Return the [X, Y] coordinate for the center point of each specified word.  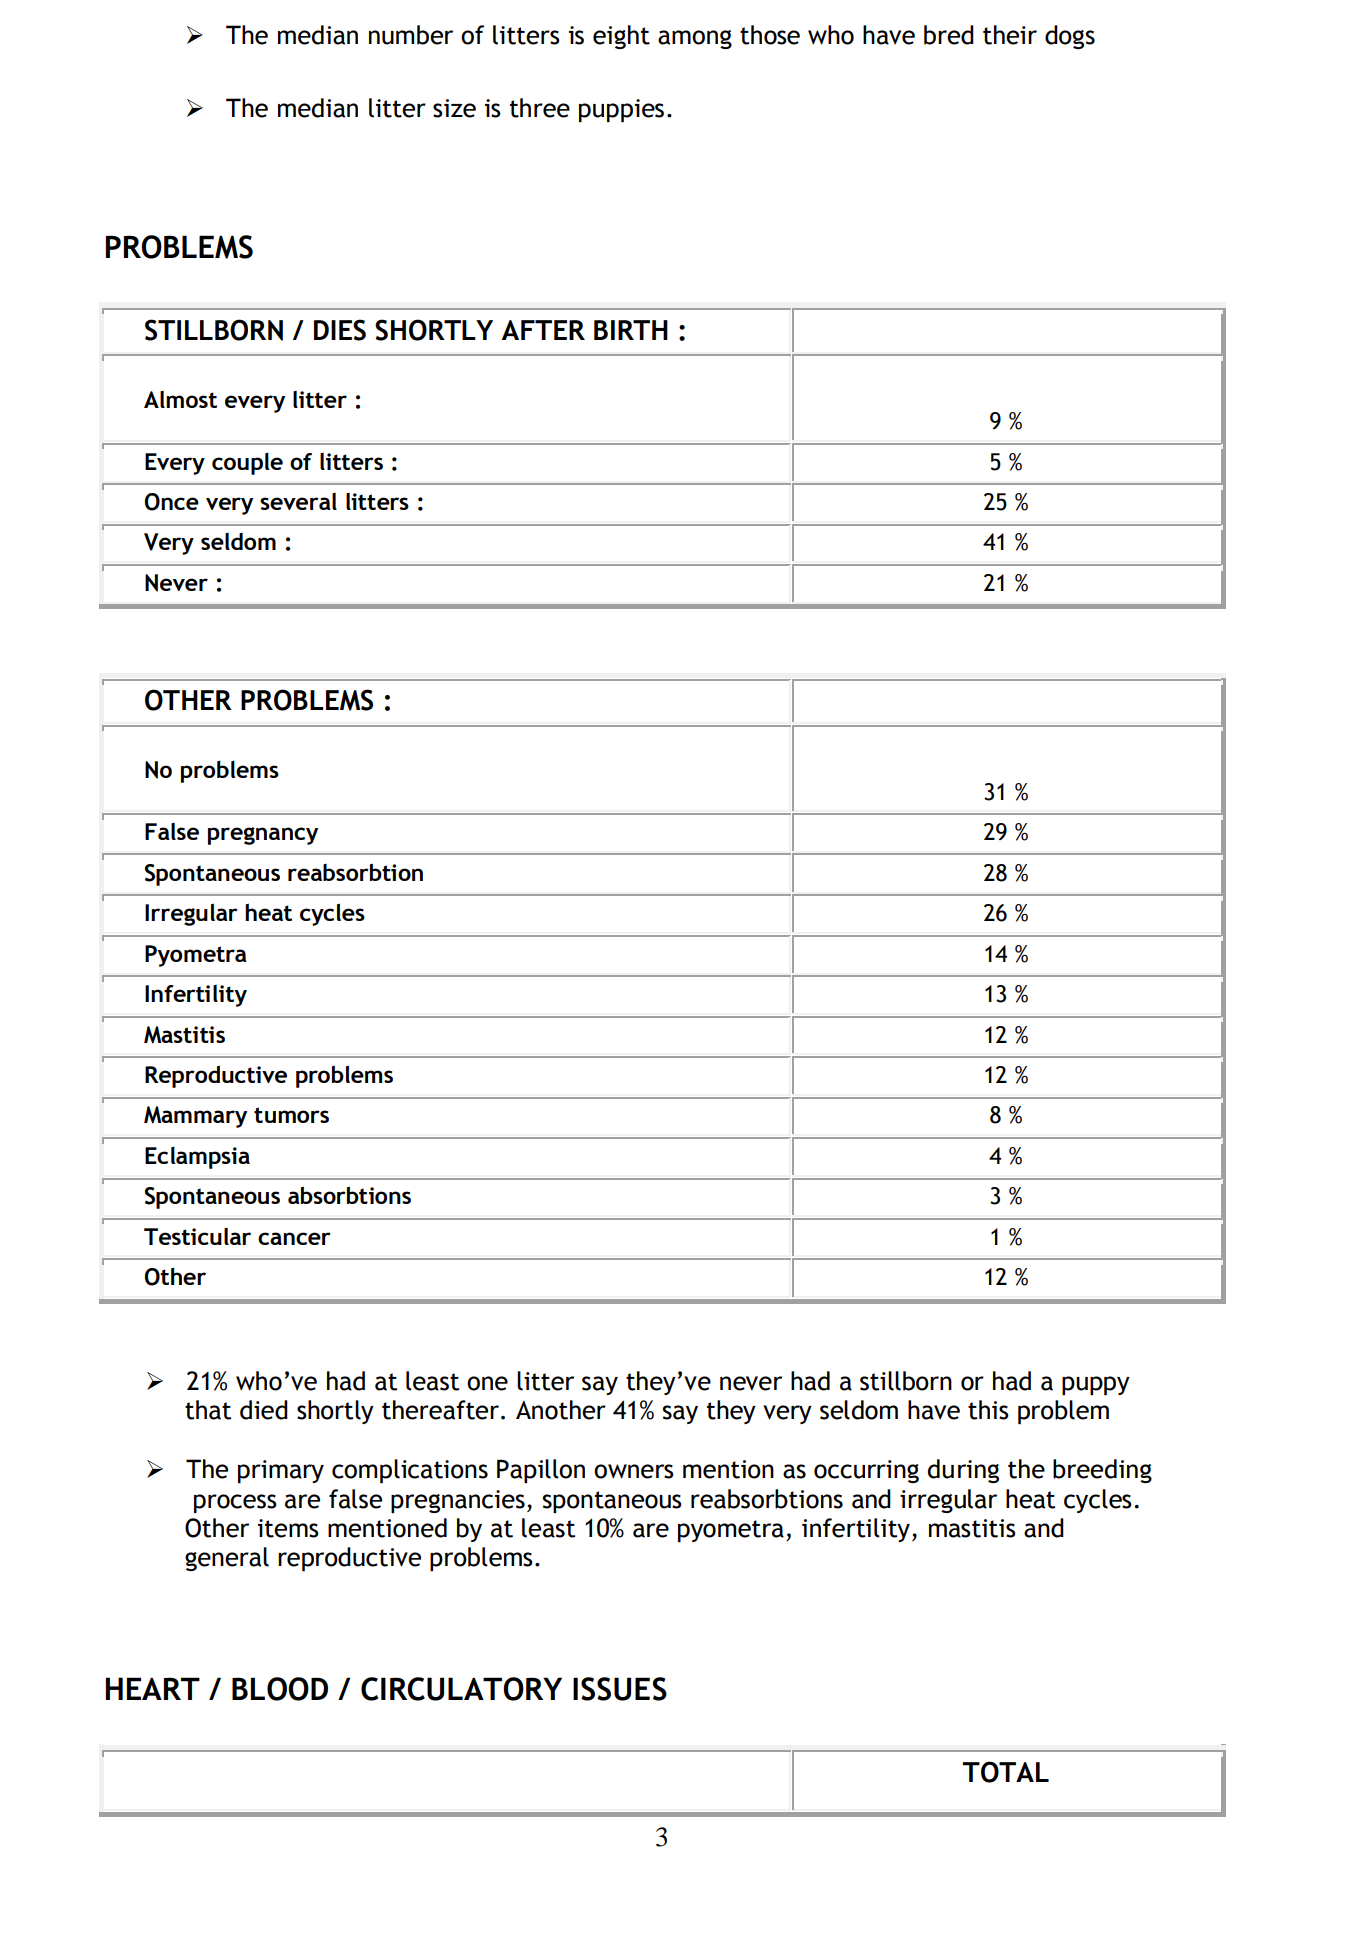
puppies [621, 110]
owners [634, 1471]
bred [949, 35]
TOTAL [1006, 1772]
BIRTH [631, 330]
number [411, 35]
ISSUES [620, 1689]
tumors [291, 1115]
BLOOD [280, 1689]
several [298, 501]
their [1010, 35]
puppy [1096, 1385]
